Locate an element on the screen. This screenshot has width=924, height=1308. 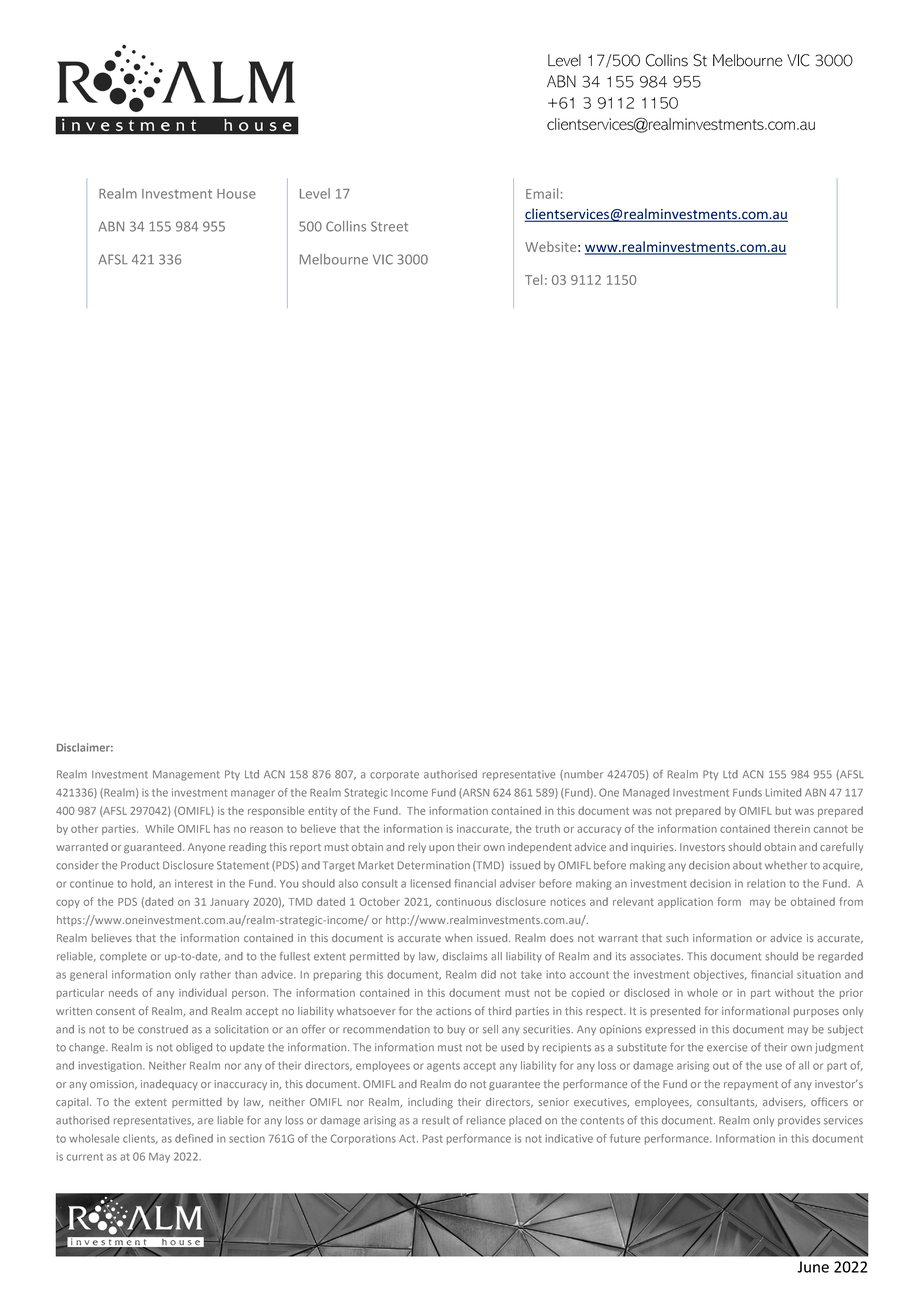
current is located at coordinates (85, 1157).
